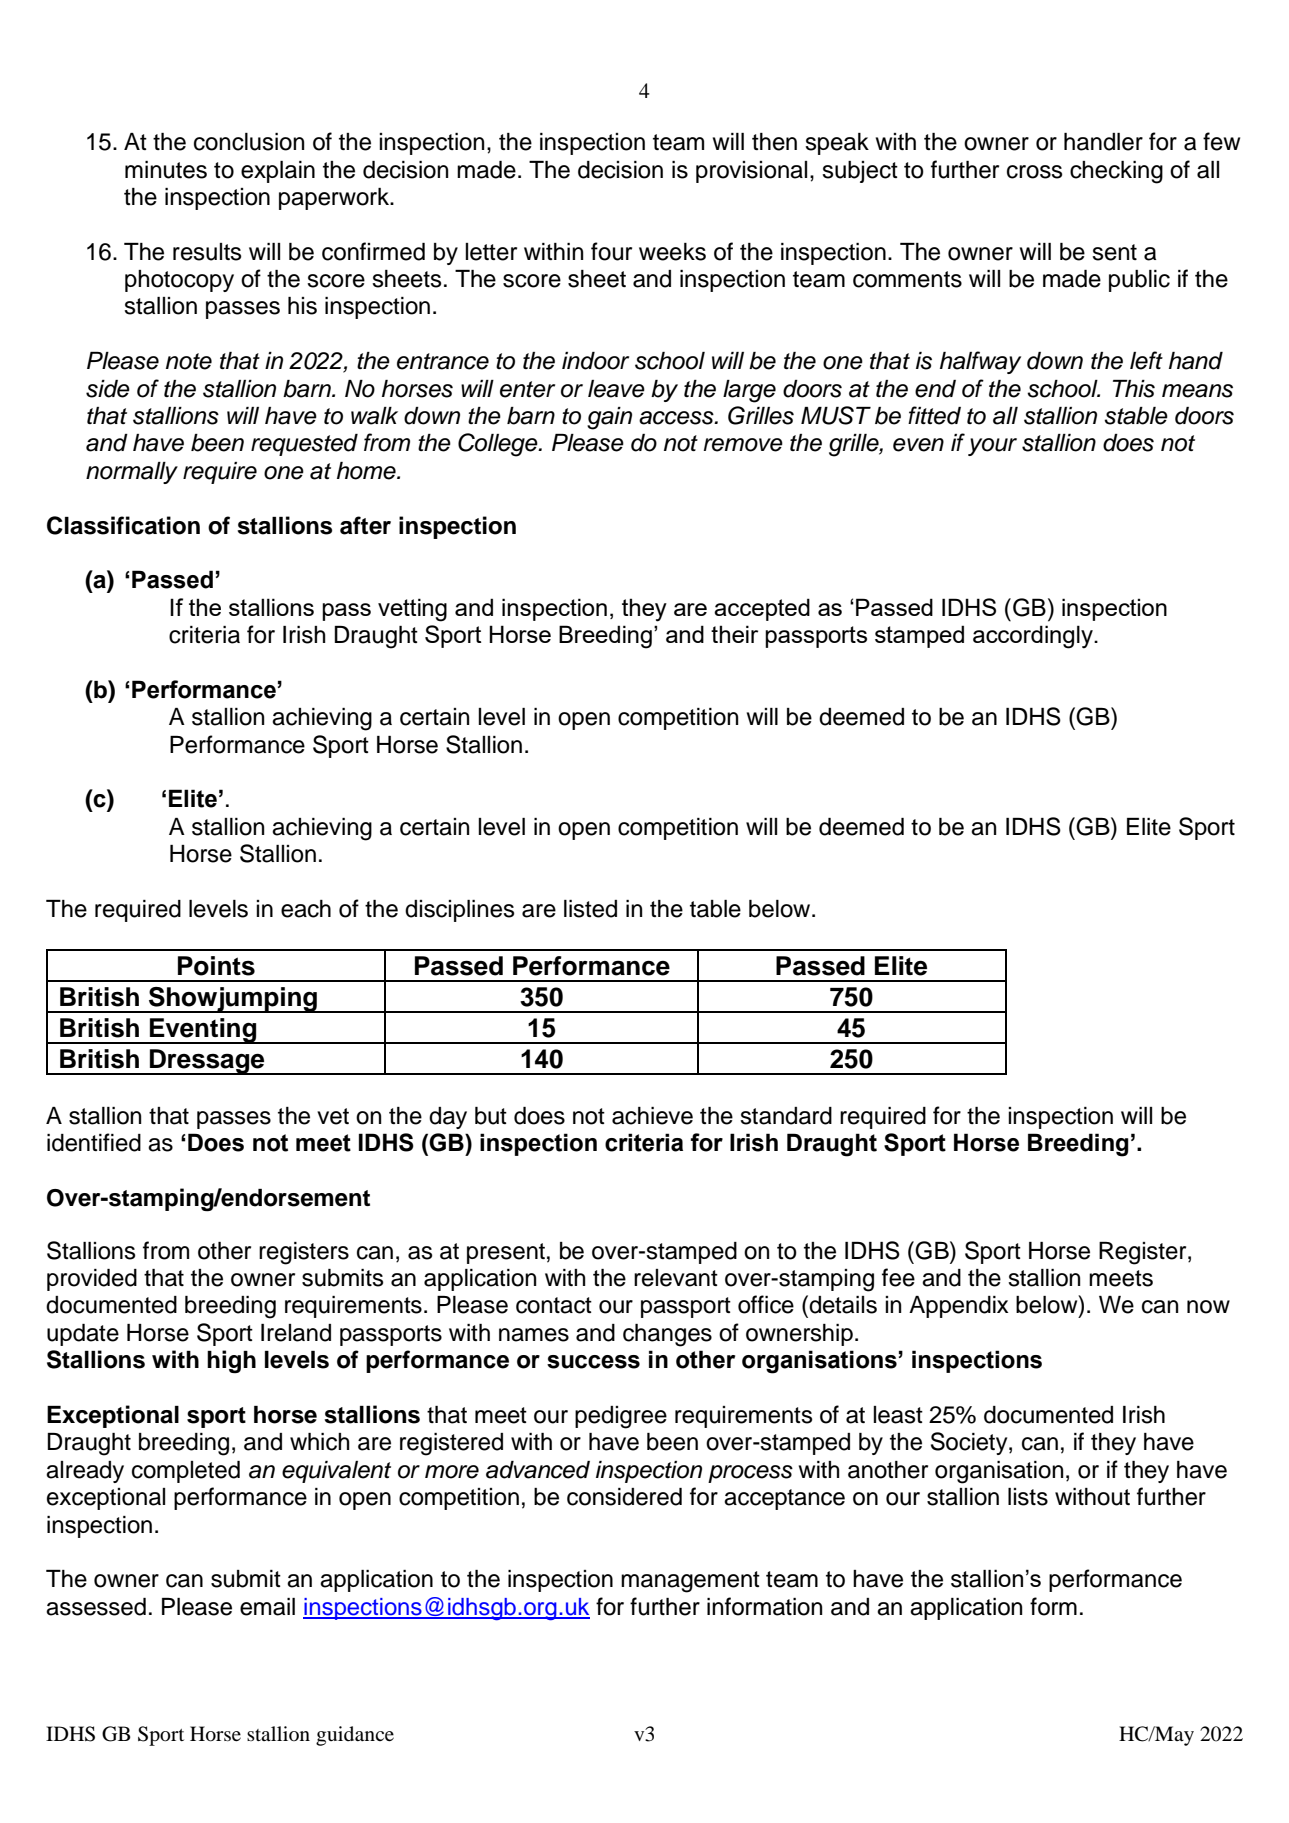  What do you see at coordinates (412, 610) in the screenshot?
I see `vetting` at bounding box center [412, 610].
